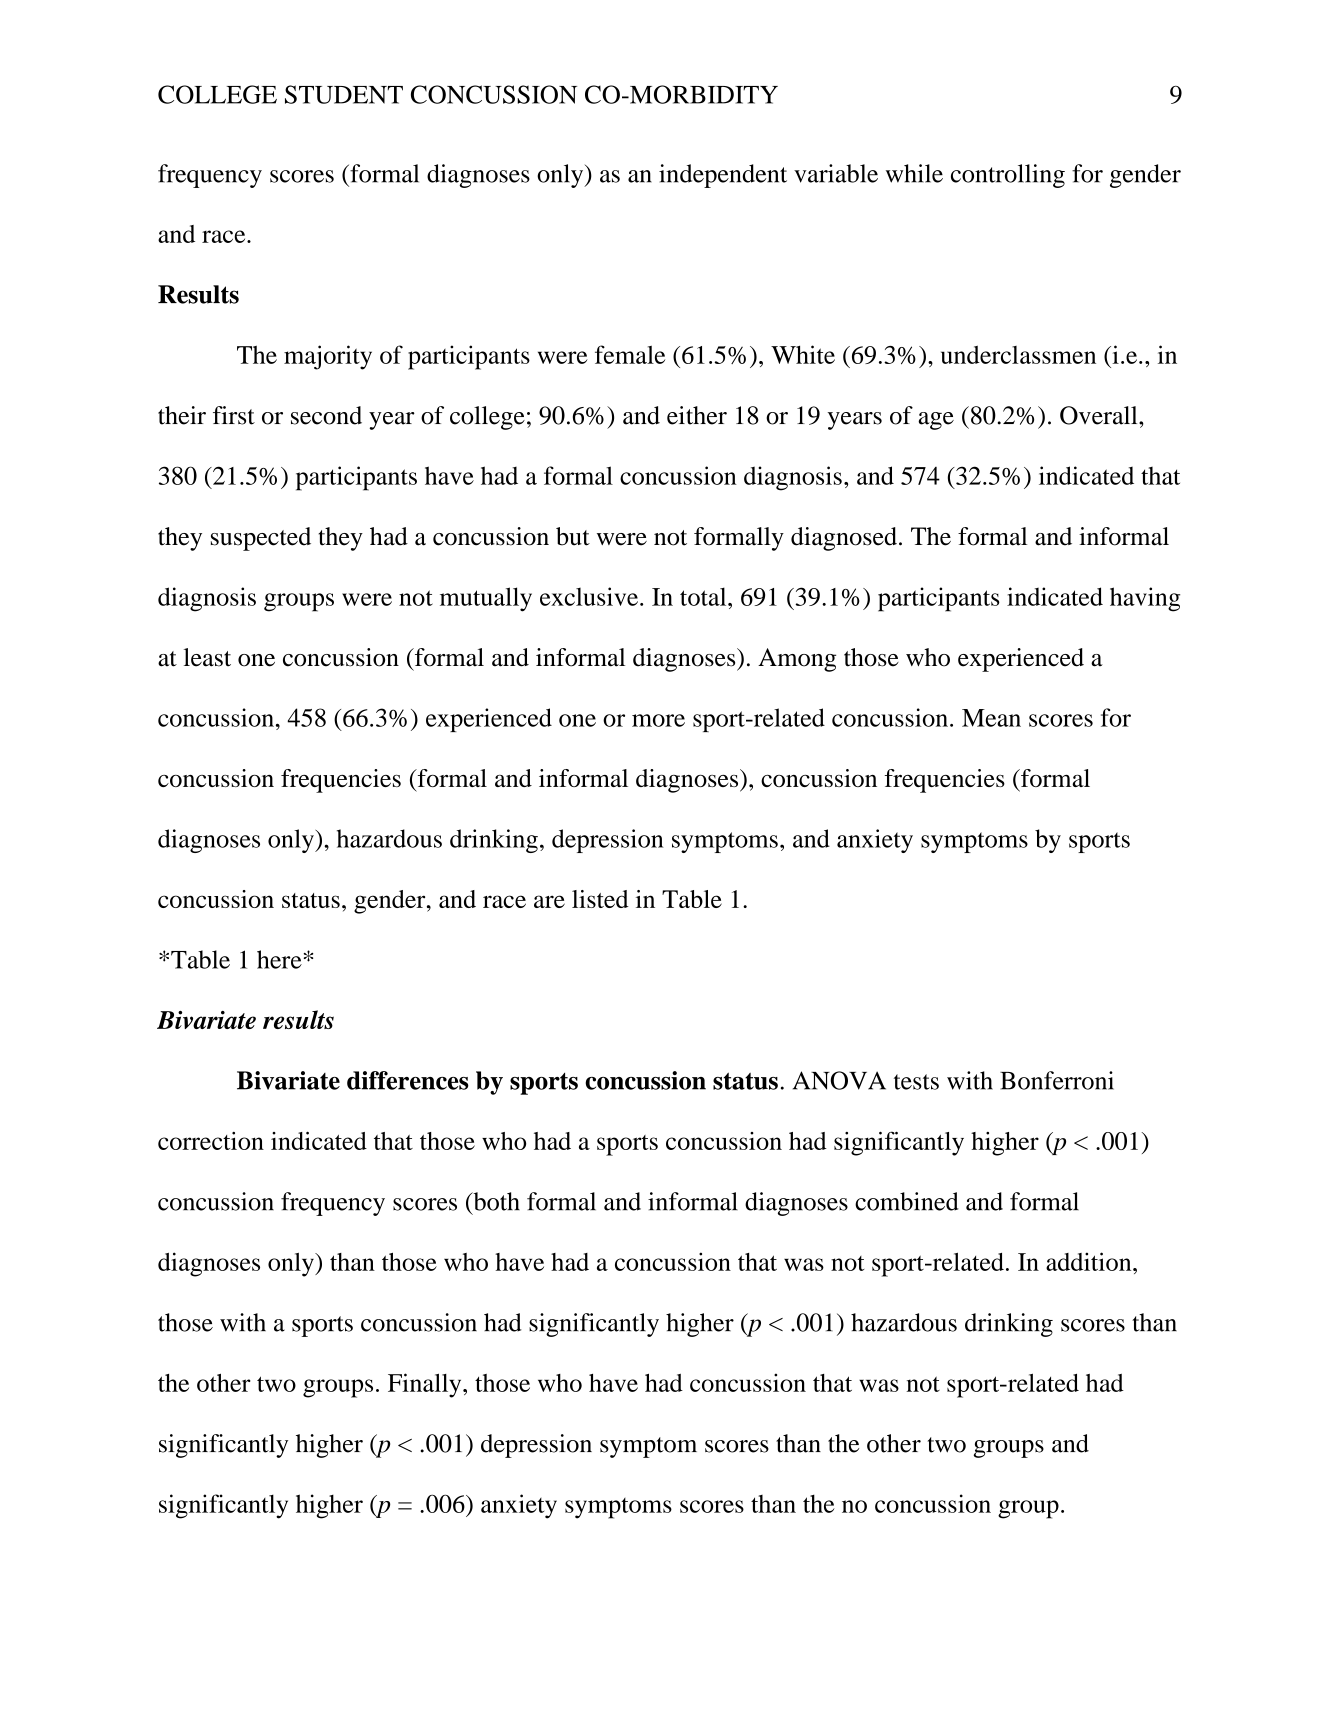 The height and width of the screenshot is (1735, 1340). Describe the element at coordinates (991, 718) in the screenshot. I see `Mean` at that location.
